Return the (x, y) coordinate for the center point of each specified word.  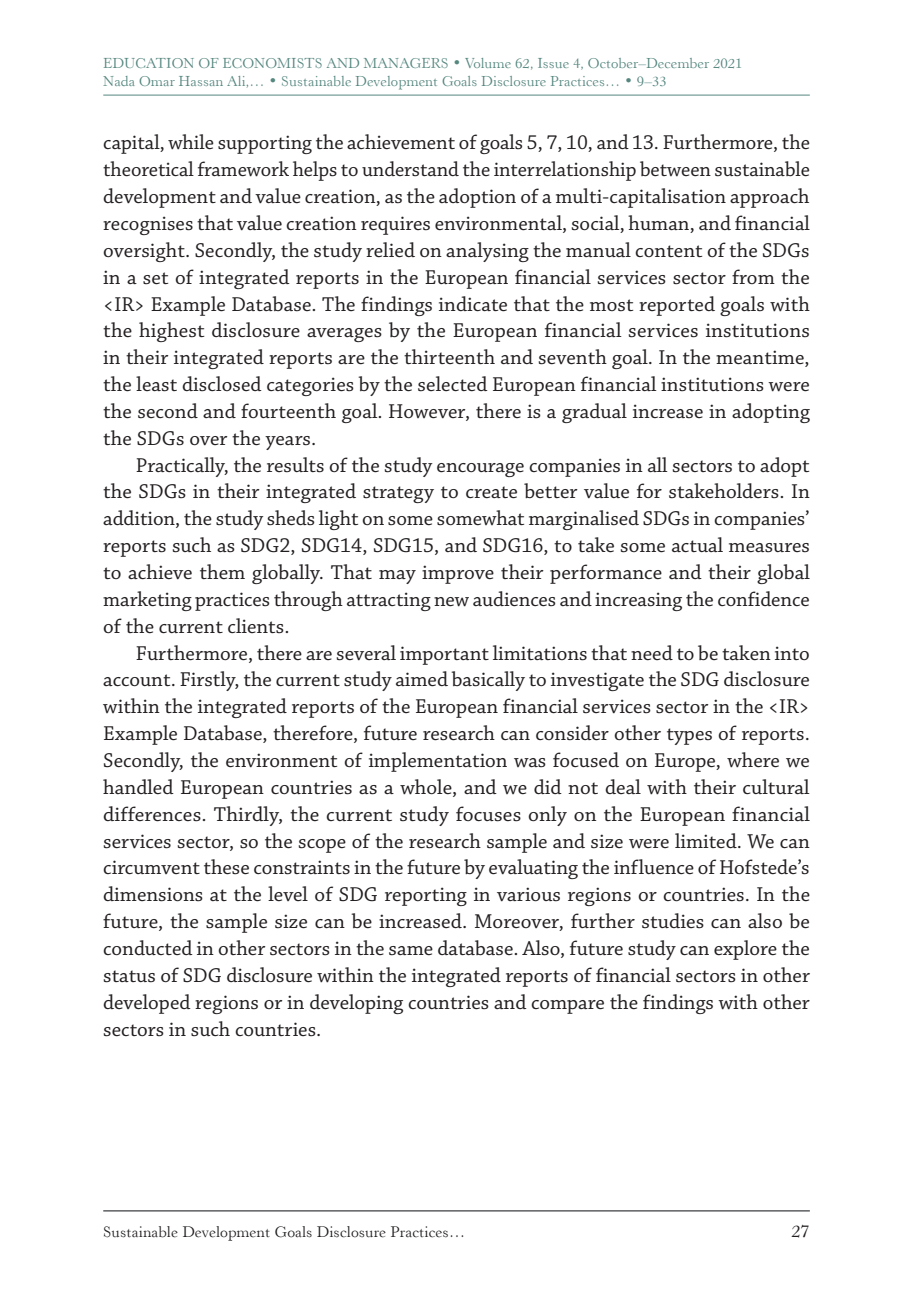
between (675, 169)
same (411, 951)
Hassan (201, 81)
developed (147, 1004)
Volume (488, 63)
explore (745, 950)
